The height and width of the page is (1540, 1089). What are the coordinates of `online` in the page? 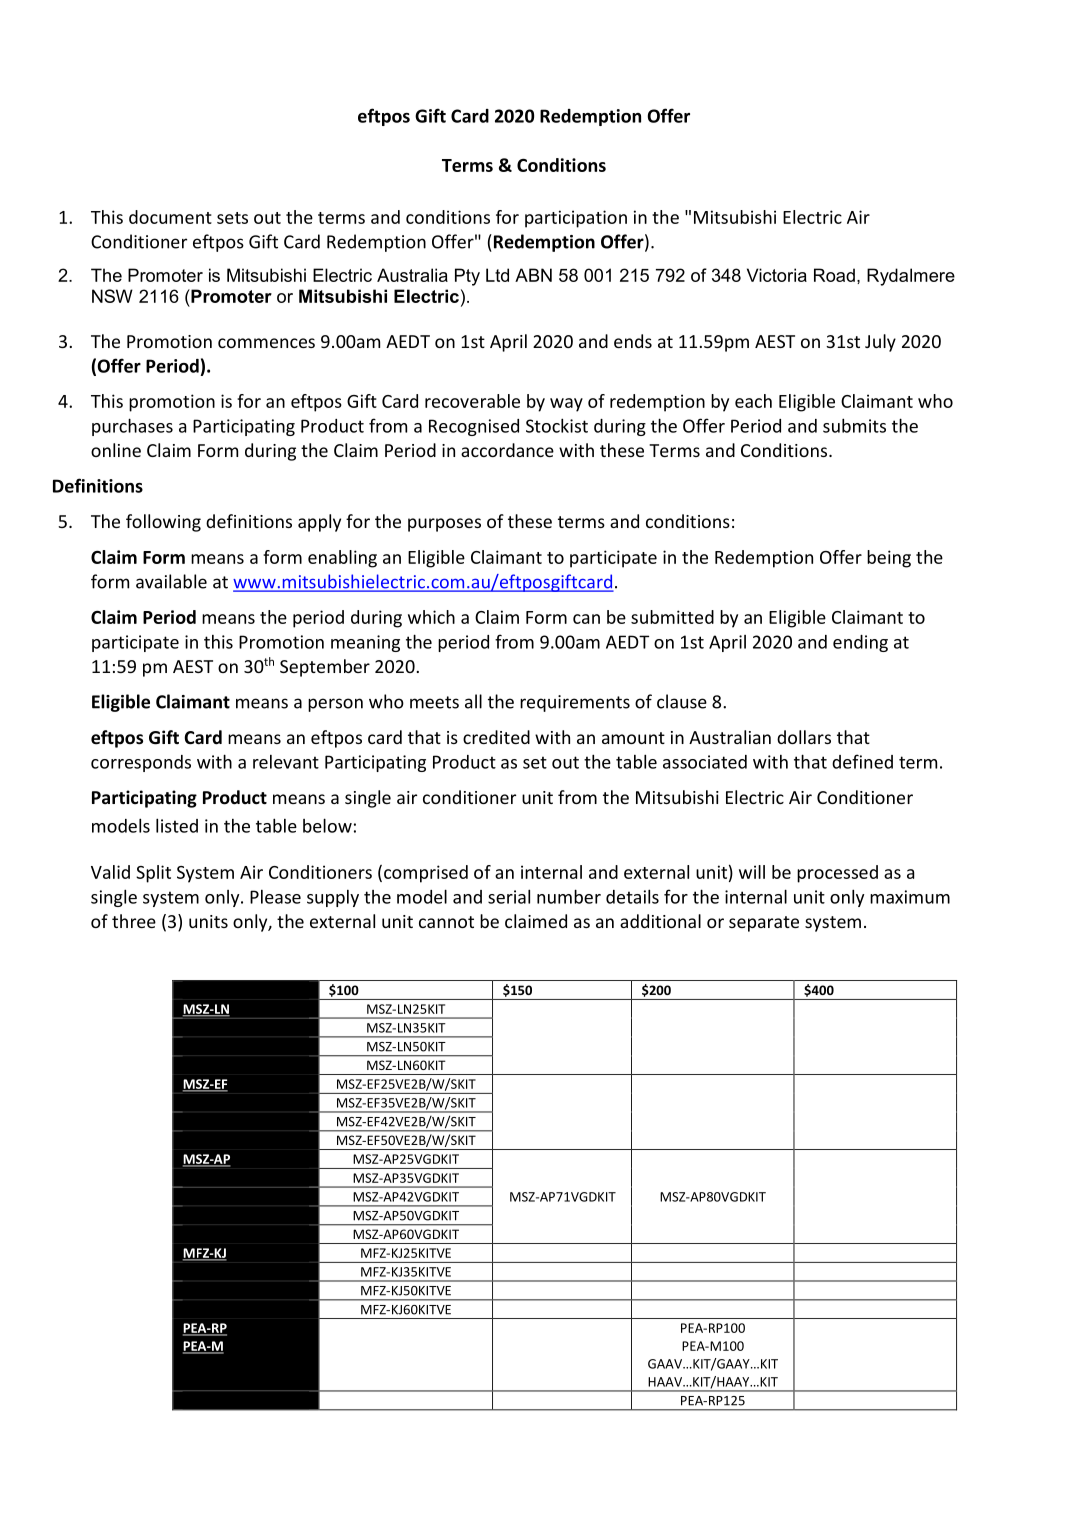 It's located at (116, 450).
